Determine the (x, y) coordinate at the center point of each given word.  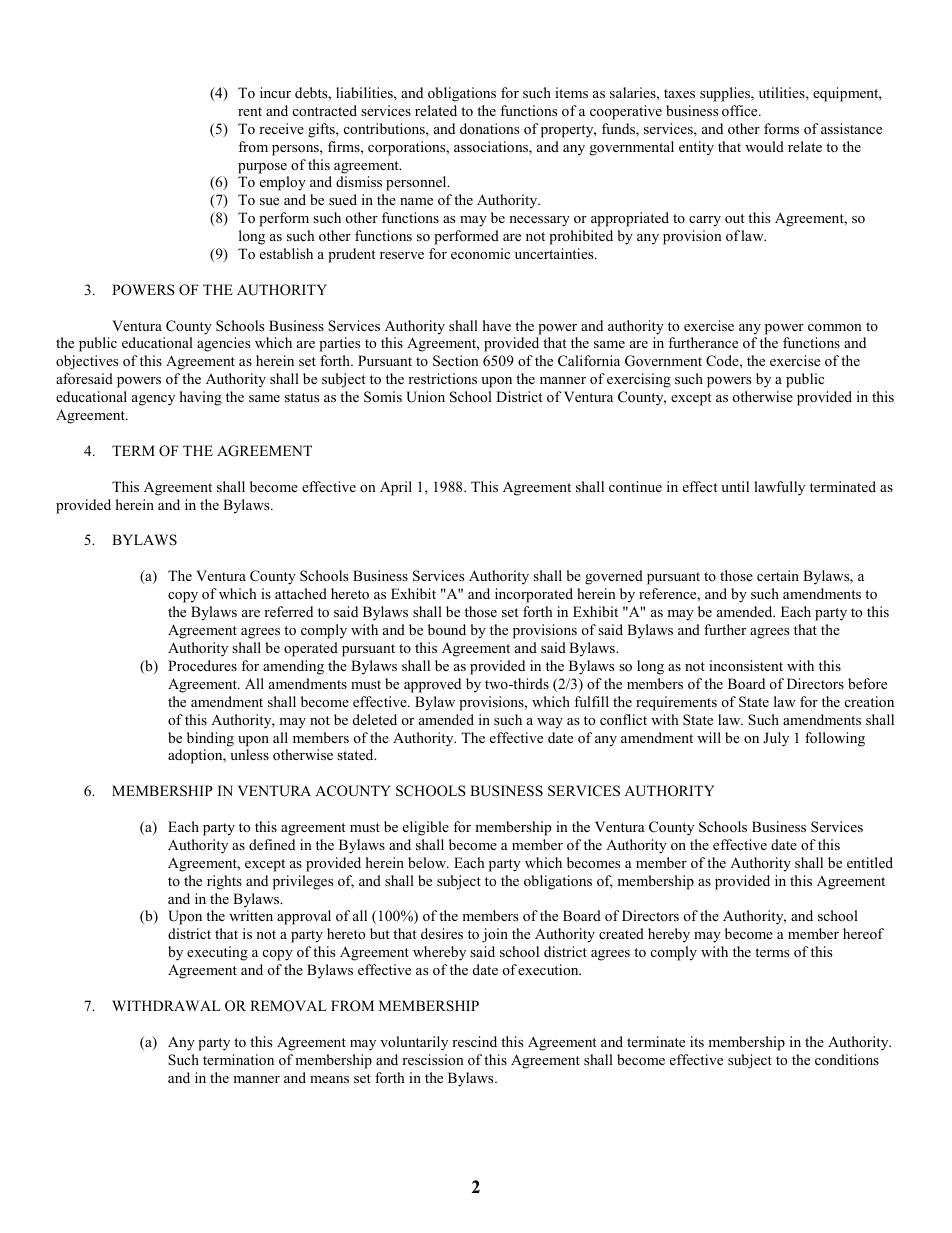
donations (489, 128)
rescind (474, 1041)
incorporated (534, 595)
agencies (223, 344)
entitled (870, 862)
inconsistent (746, 665)
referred (288, 611)
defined (272, 844)
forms (781, 128)
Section (456, 361)
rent (250, 111)
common (835, 327)
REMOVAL (288, 1006)
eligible (426, 828)
